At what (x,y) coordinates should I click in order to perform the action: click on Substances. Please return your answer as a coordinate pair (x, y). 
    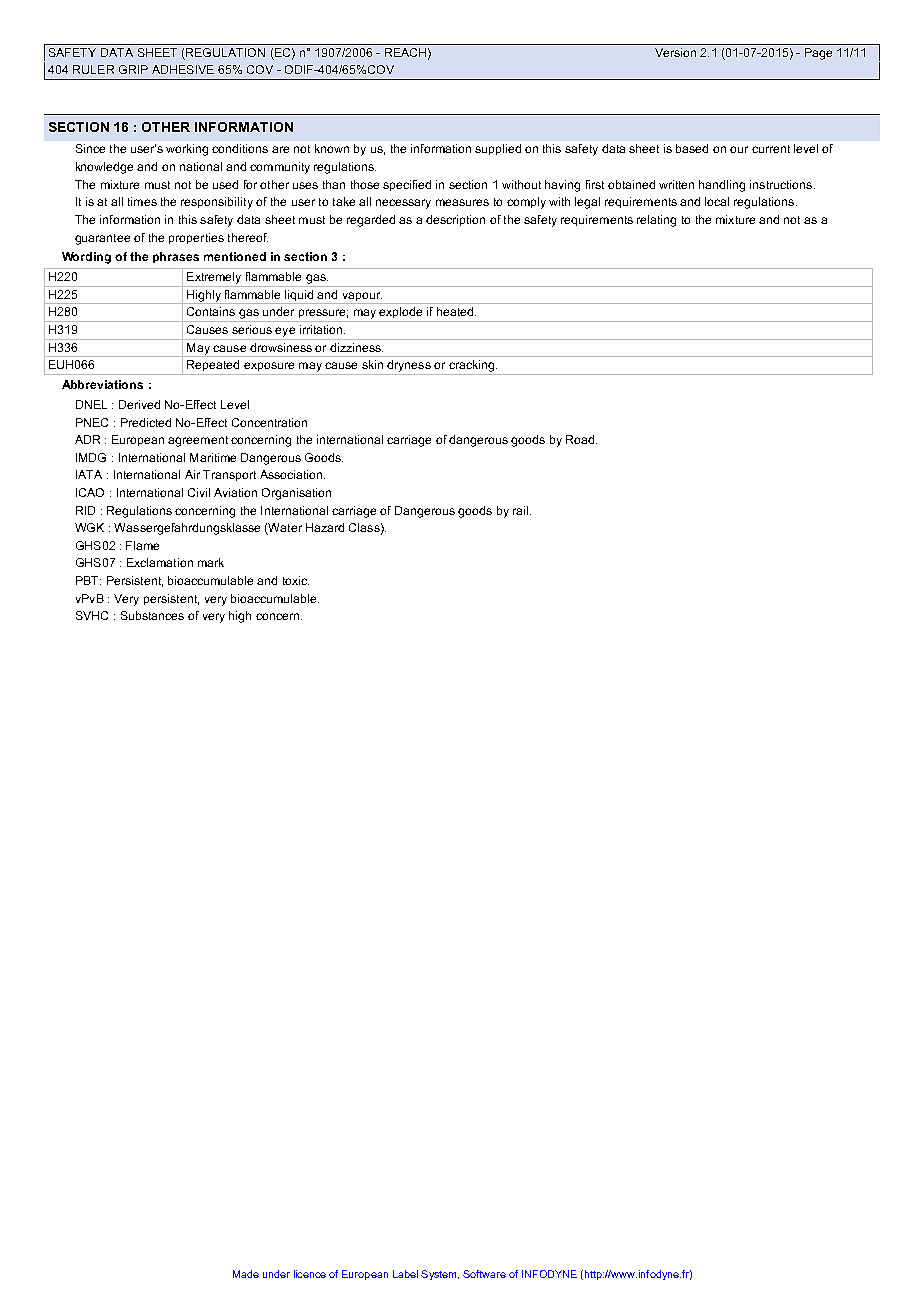
    Looking at the image, I should click on (152, 615).
